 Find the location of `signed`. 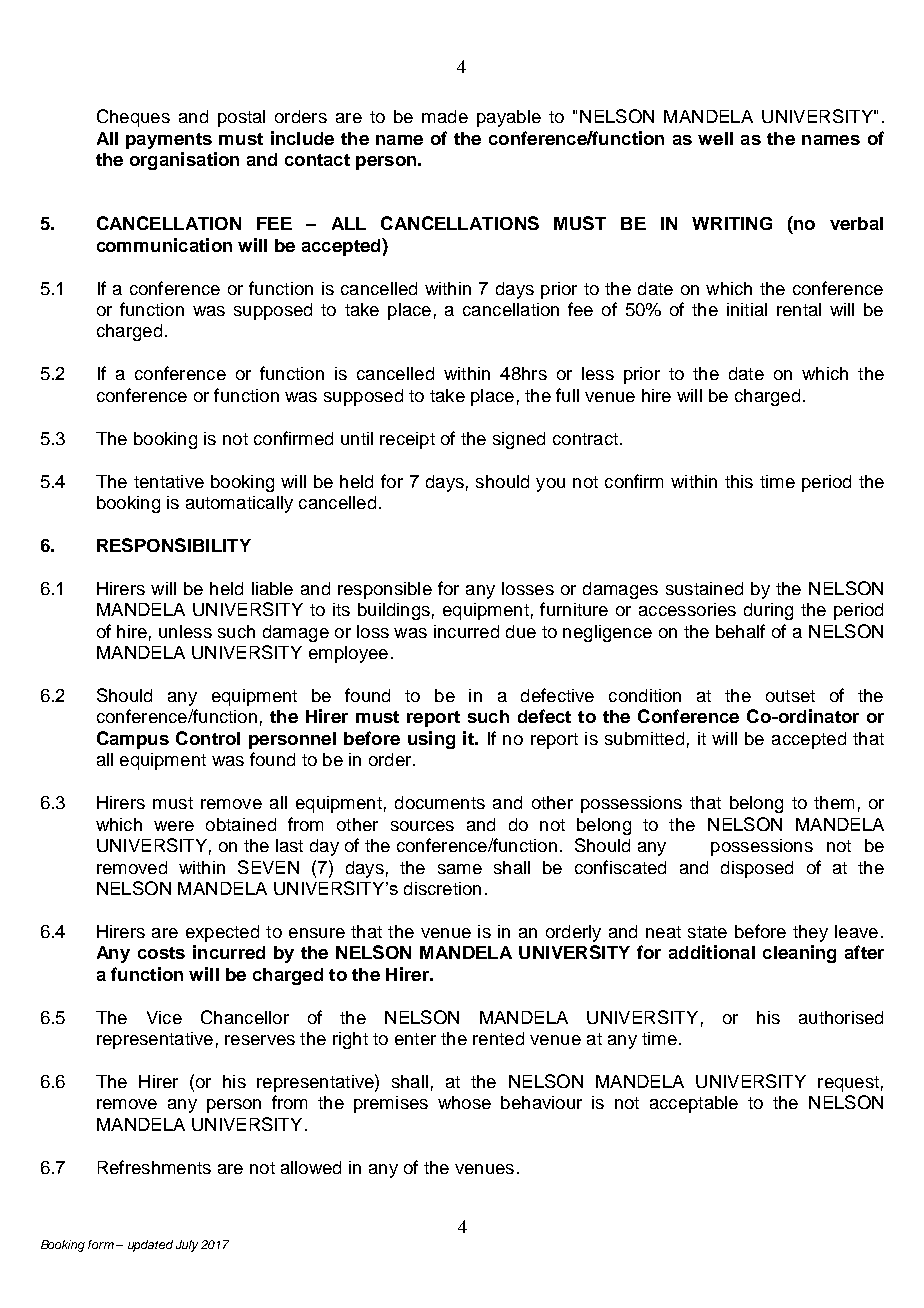

signed is located at coordinates (519, 440).
